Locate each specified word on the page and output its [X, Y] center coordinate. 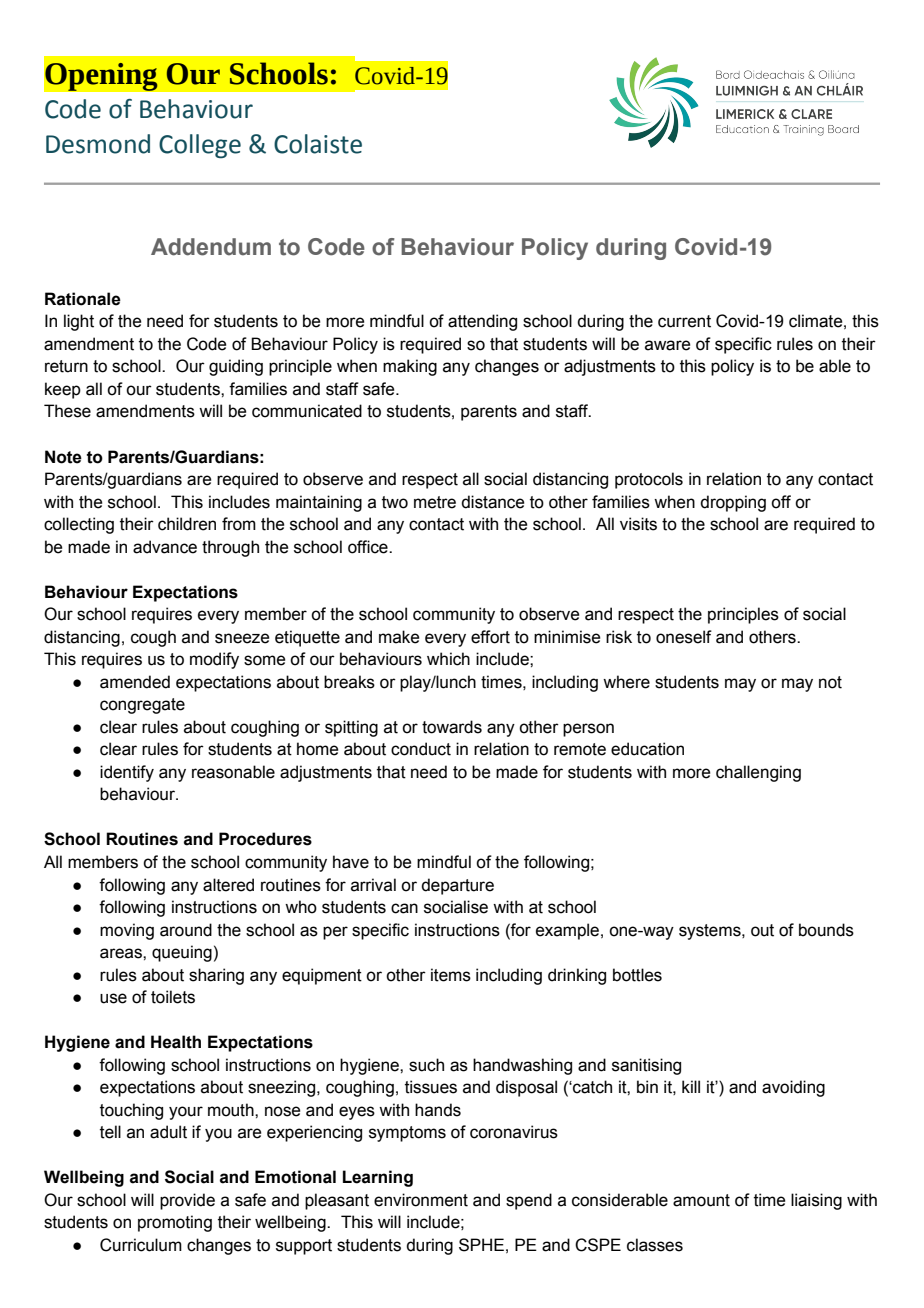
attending [482, 322]
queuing [182, 953]
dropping [733, 503]
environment [421, 1200]
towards [452, 727]
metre [435, 502]
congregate [142, 706]
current [684, 321]
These [67, 411]
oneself [684, 637]
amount [701, 1200]
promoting [175, 1223]
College [200, 146]
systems [711, 932]
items [451, 975]
